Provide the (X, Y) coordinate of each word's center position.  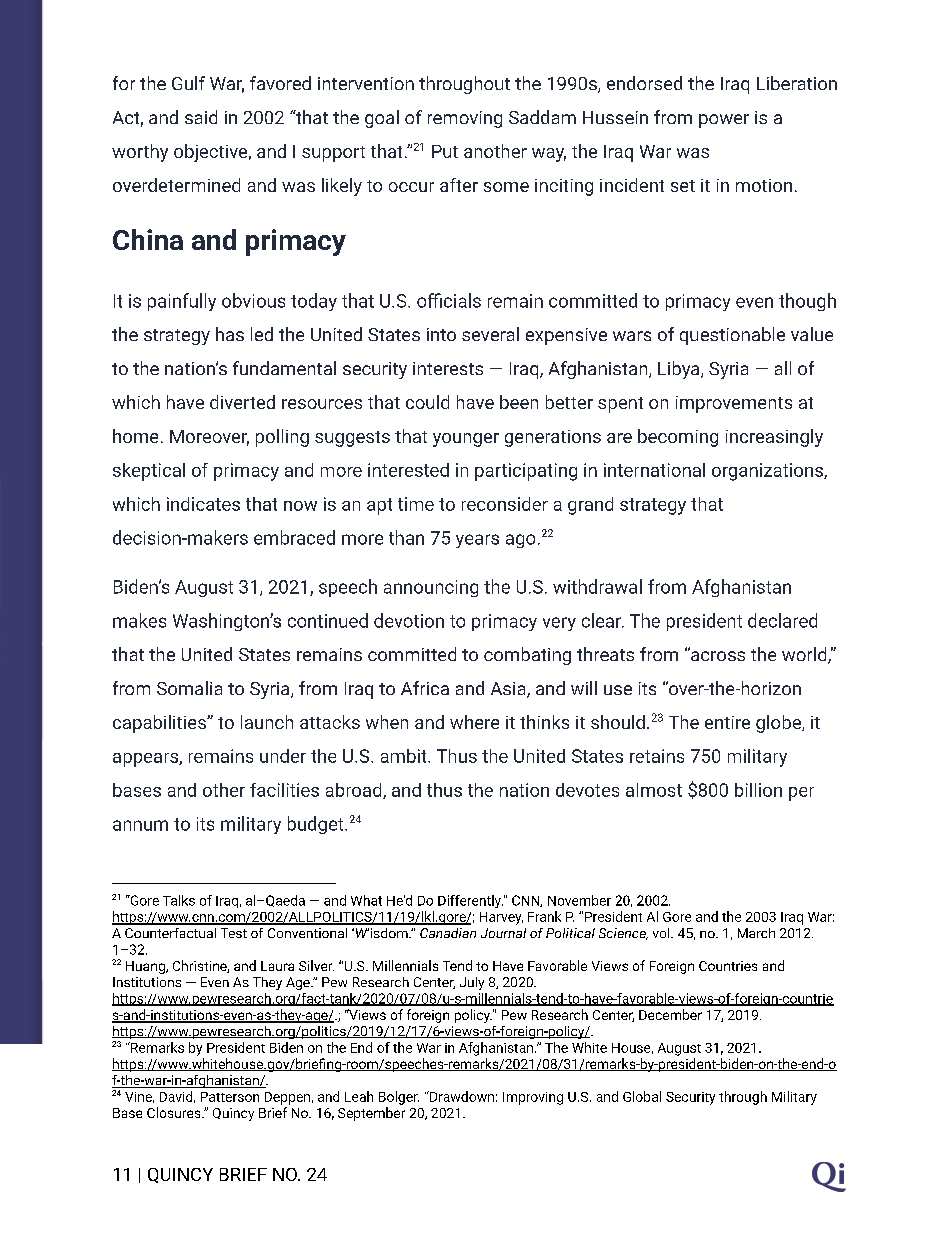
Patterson (230, 1097)
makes (139, 620)
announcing (431, 588)
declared (782, 620)
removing (465, 119)
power (724, 121)
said (201, 117)
